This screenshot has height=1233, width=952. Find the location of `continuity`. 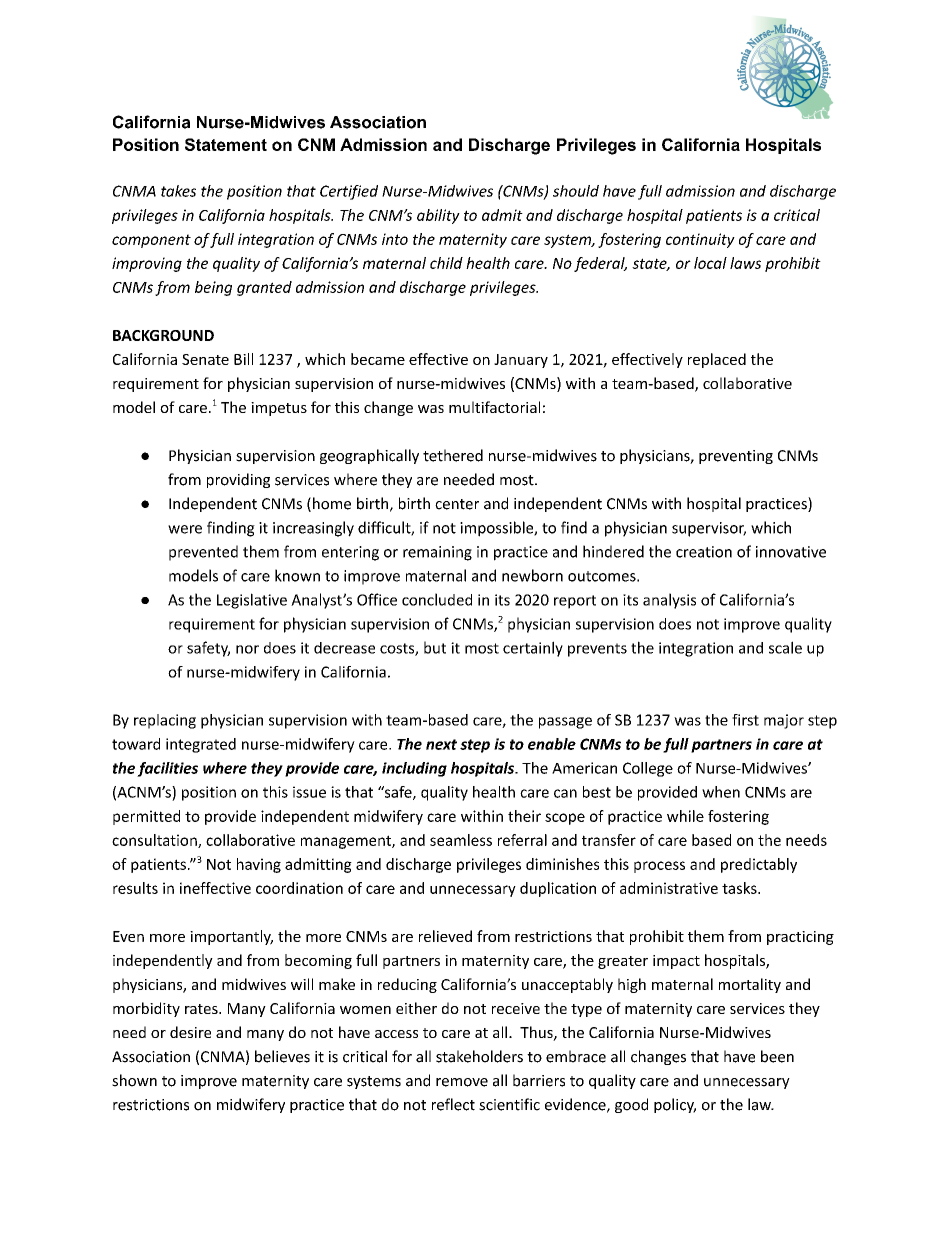

continuity is located at coordinates (700, 240).
